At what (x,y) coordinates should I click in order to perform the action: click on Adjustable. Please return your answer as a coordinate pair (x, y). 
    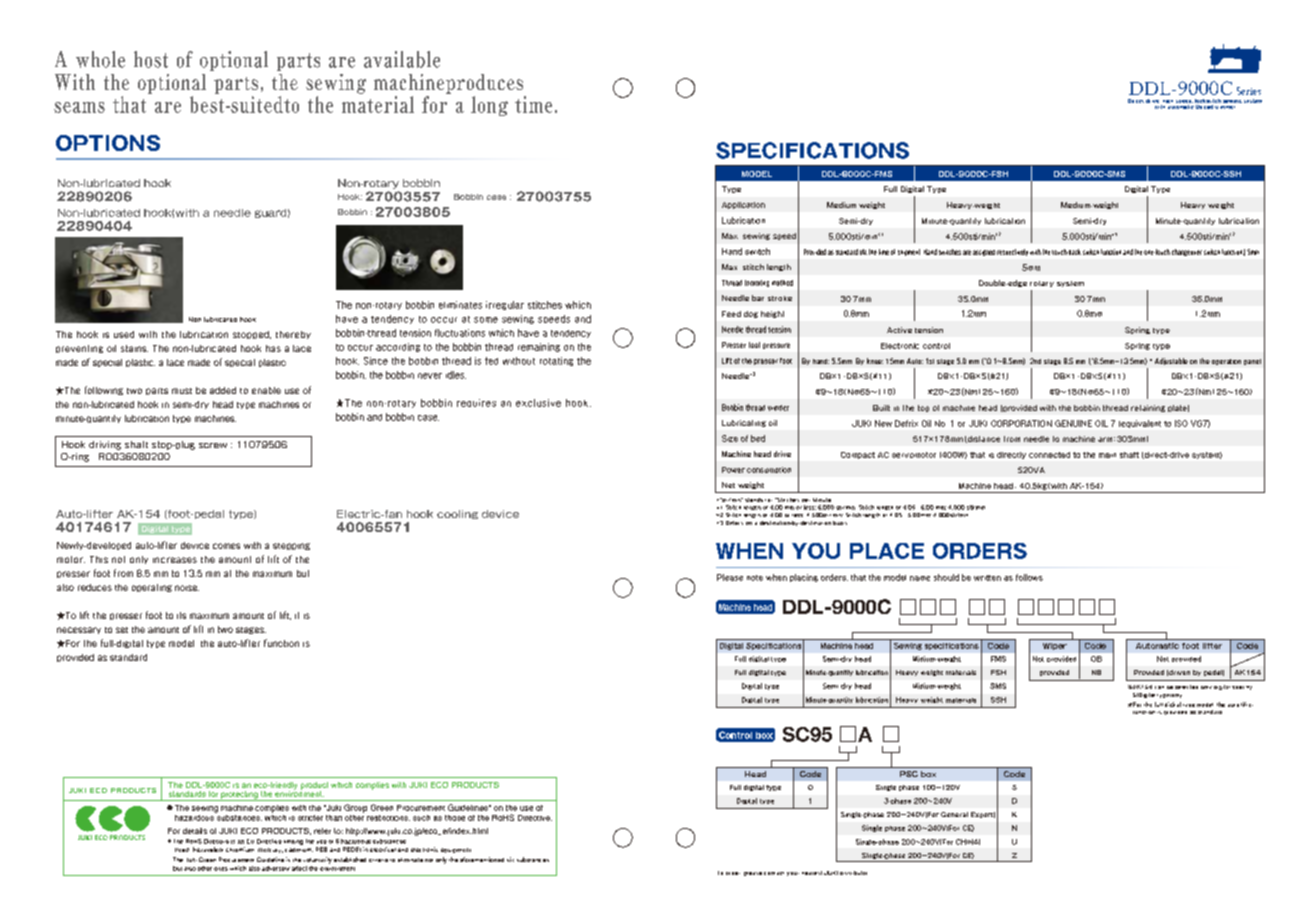
    Looking at the image, I should click on (1171, 361).
